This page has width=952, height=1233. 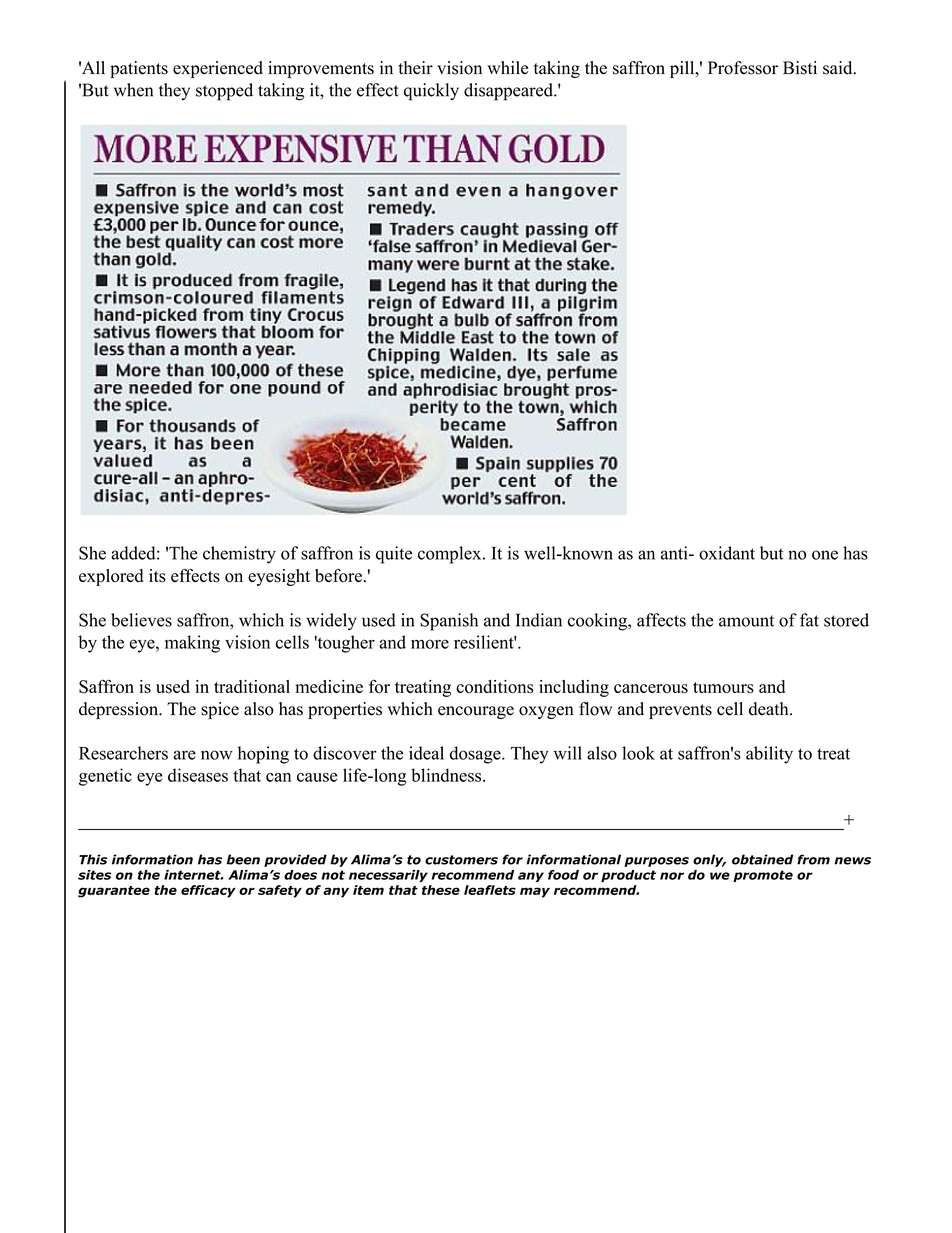 What do you see at coordinates (224, 92) in the page?
I see `stopped` at bounding box center [224, 92].
